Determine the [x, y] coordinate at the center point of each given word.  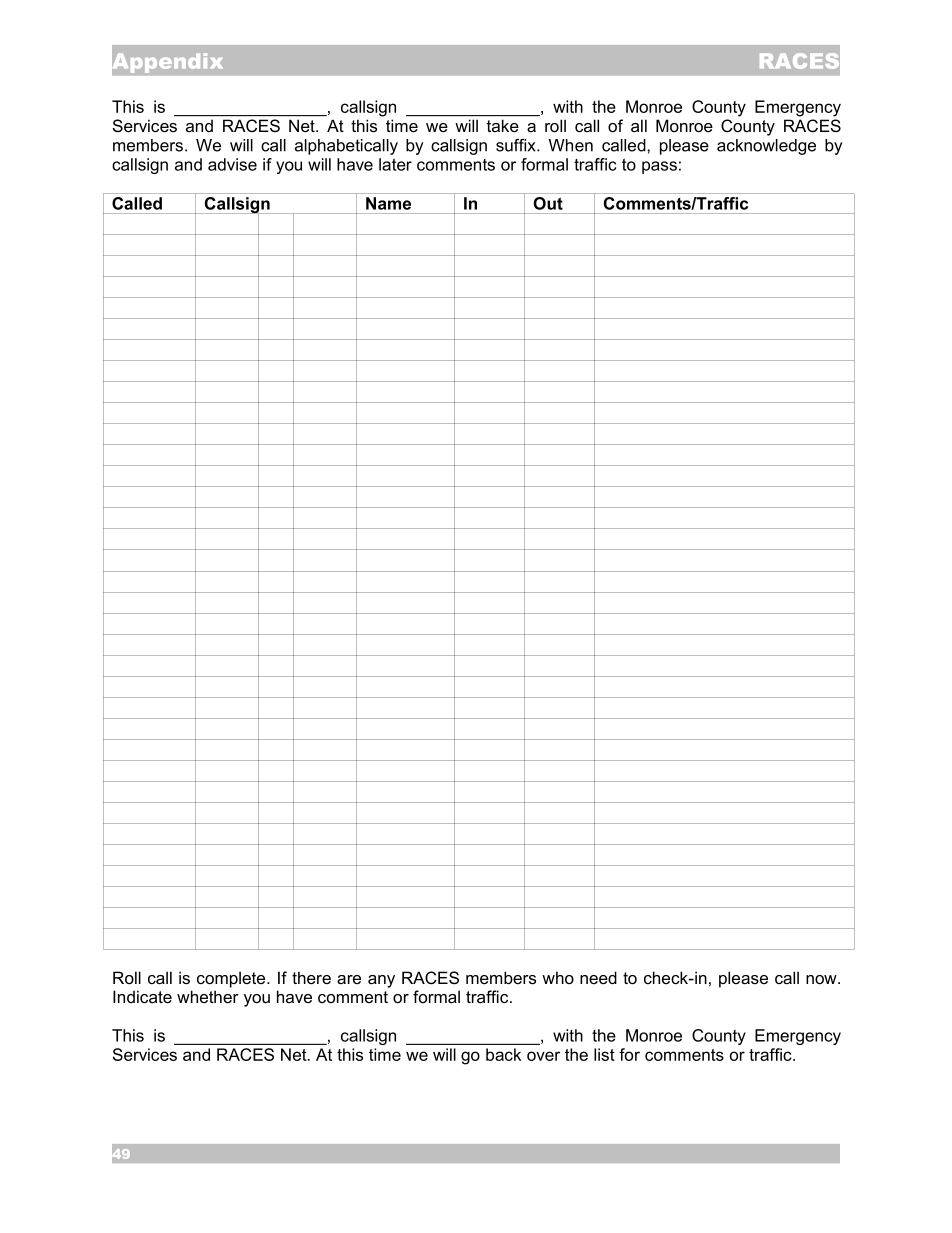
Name [388, 203]
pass [659, 167]
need [598, 977]
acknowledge [766, 147]
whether [208, 996]
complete [232, 979]
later [395, 164]
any [381, 981]
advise [232, 164]
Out [548, 203]
